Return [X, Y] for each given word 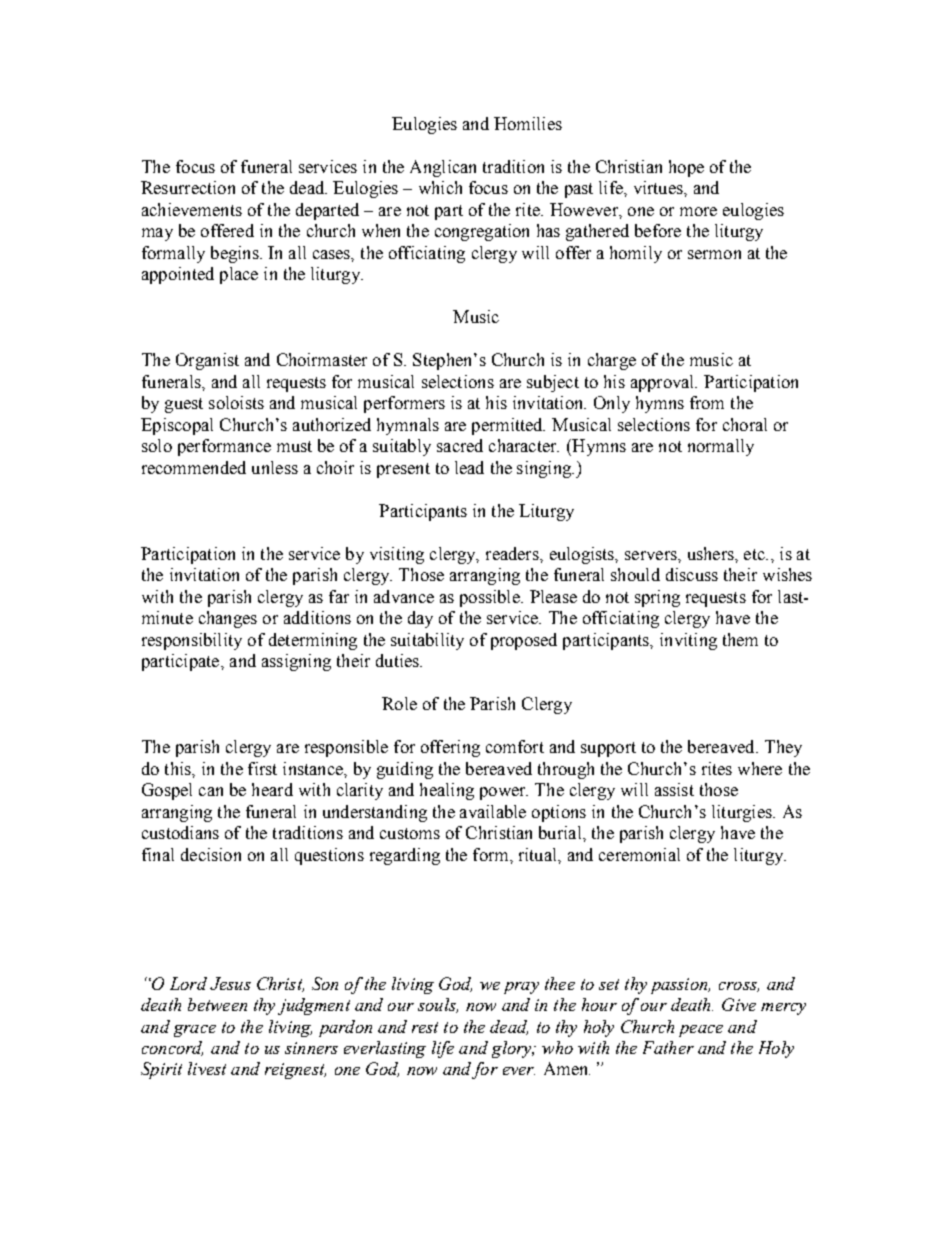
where [760, 768]
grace [195, 1031]
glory [512, 1049]
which [440, 187]
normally [721, 447]
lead [469, 467]
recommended [194, 467]
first [262, 768]
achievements [192, 209]
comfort [515, 746]
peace [701, 1031]
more [698, 211]
